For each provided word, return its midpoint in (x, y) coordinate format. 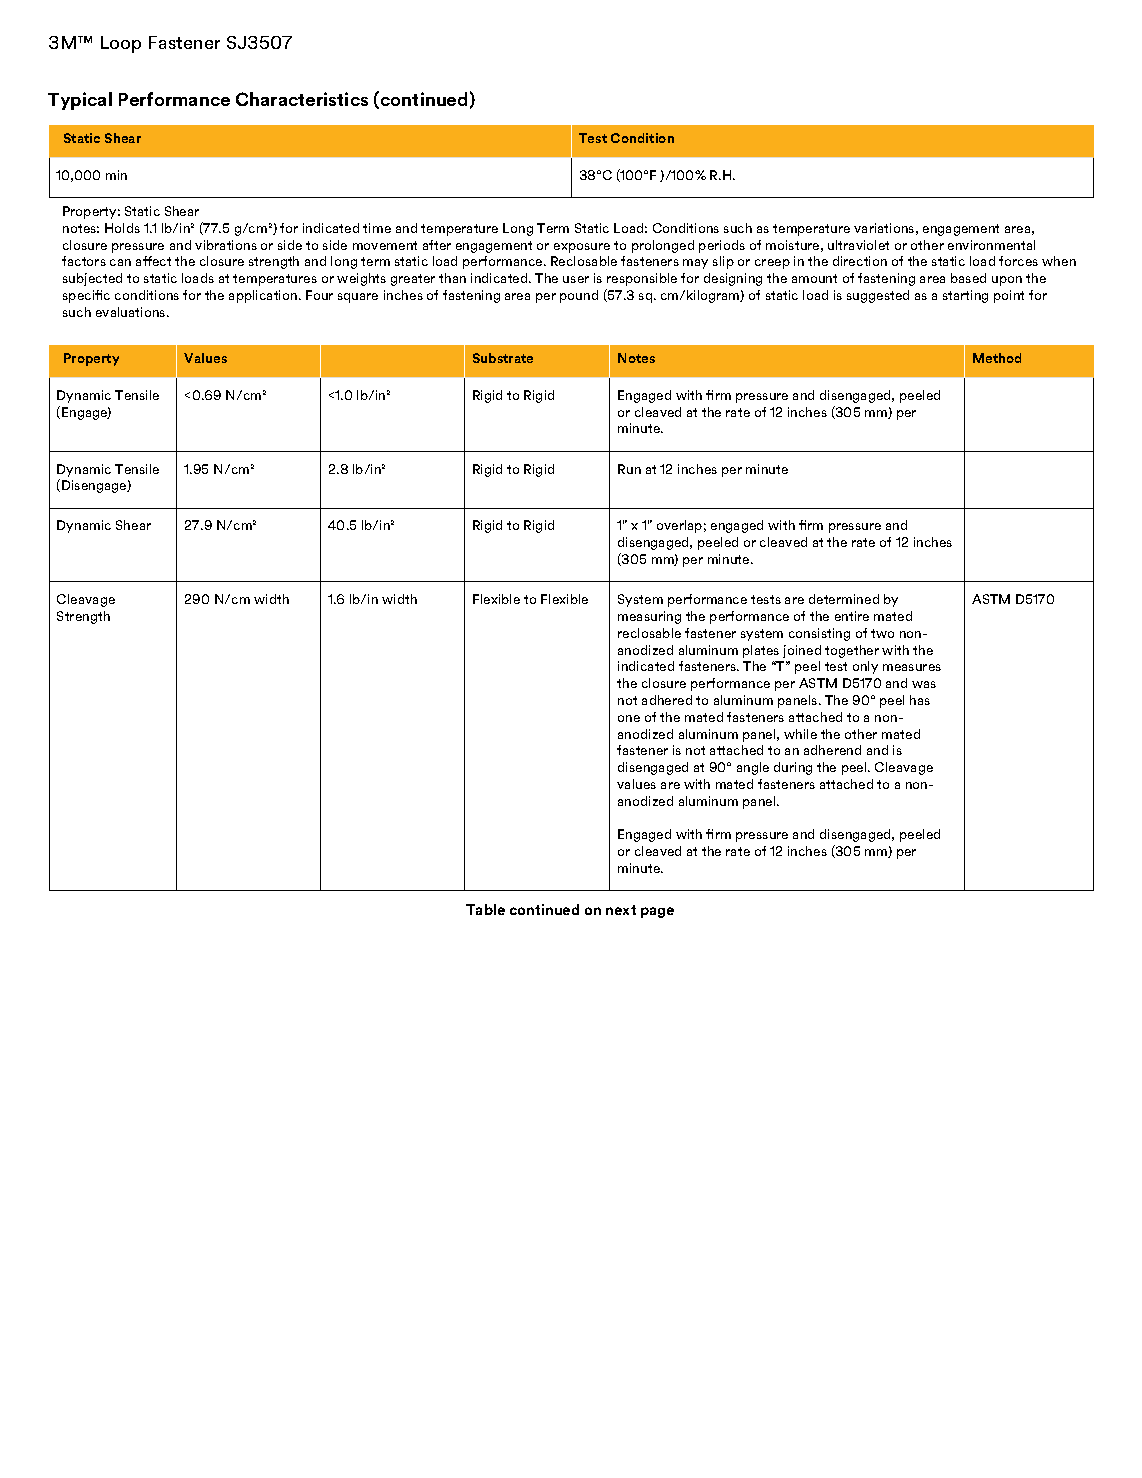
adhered (667, 700)
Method (997, 358)
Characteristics (302, 99)
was (924, 684)
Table (485, 909)
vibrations (226, 245)
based (968, 278)
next (621, 910)
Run (629, 469)
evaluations (132, 312)
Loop (121, 44)
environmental (991, 245)
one (629, 718)
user (576, 279)
